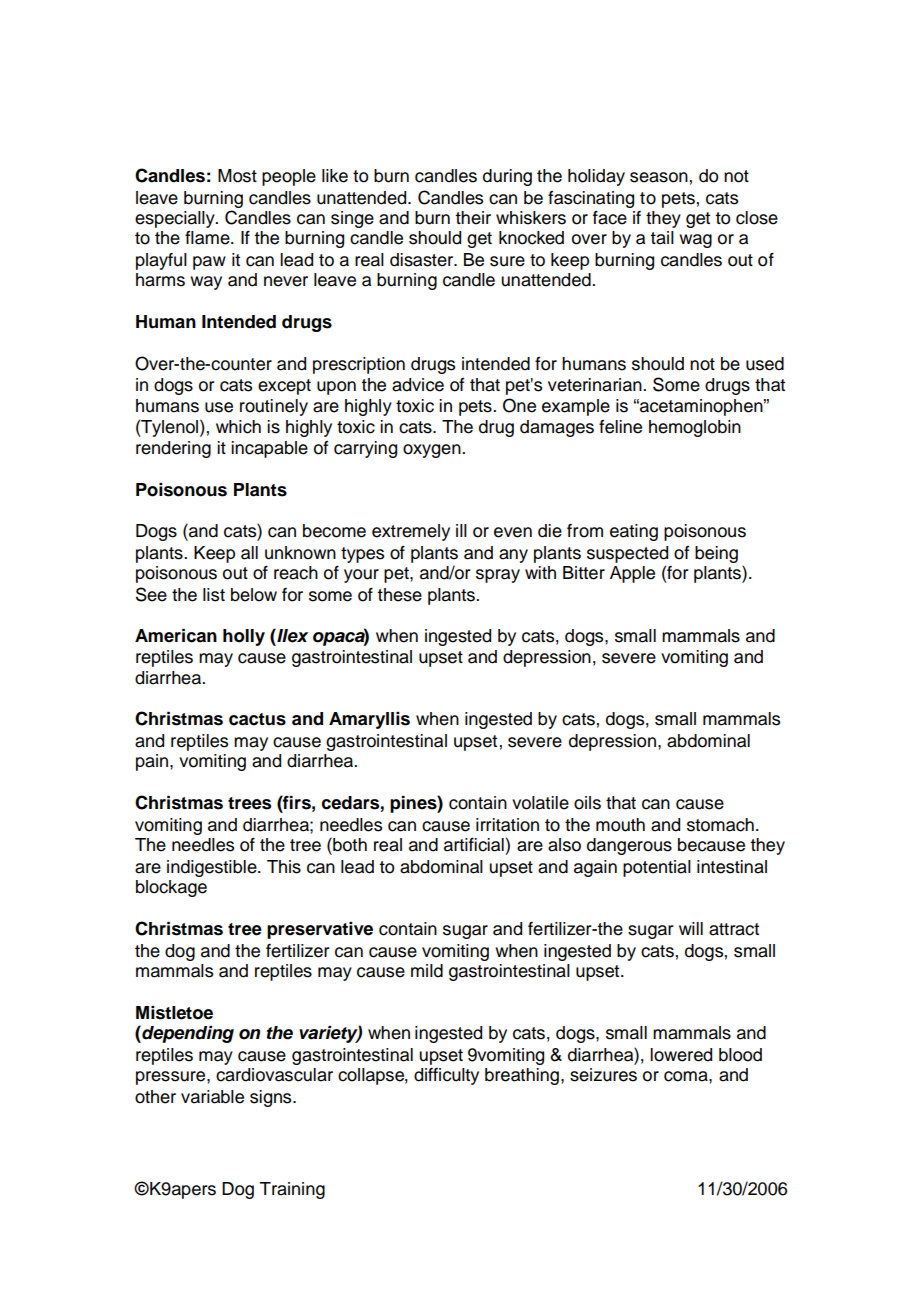 The width and height of the document is (924, 1308). Describe the element at coordinates (695, 241) in the document. I see `wag` at that location.
